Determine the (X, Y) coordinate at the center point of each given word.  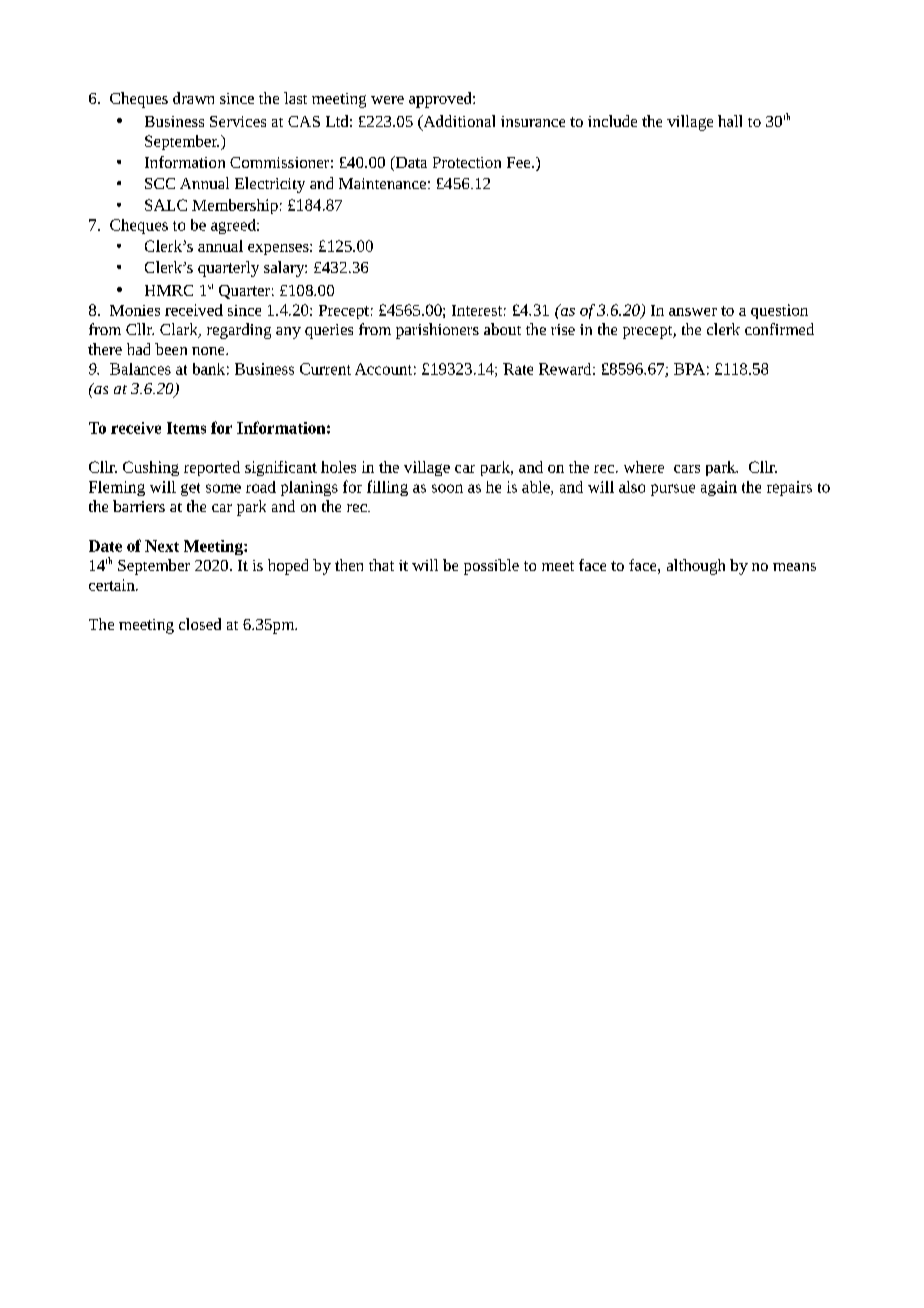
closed (200, 624)
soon (447, 488)
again (719, 488)
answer (693, 312)
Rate (518, 369)
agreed (234, 226)
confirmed (779, 329)
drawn (193, 98)
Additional (458, 122)
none (209, 351)
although (696, 567)
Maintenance (382, 183)
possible (491, 567)
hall (730, 121)
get (190, 489)
